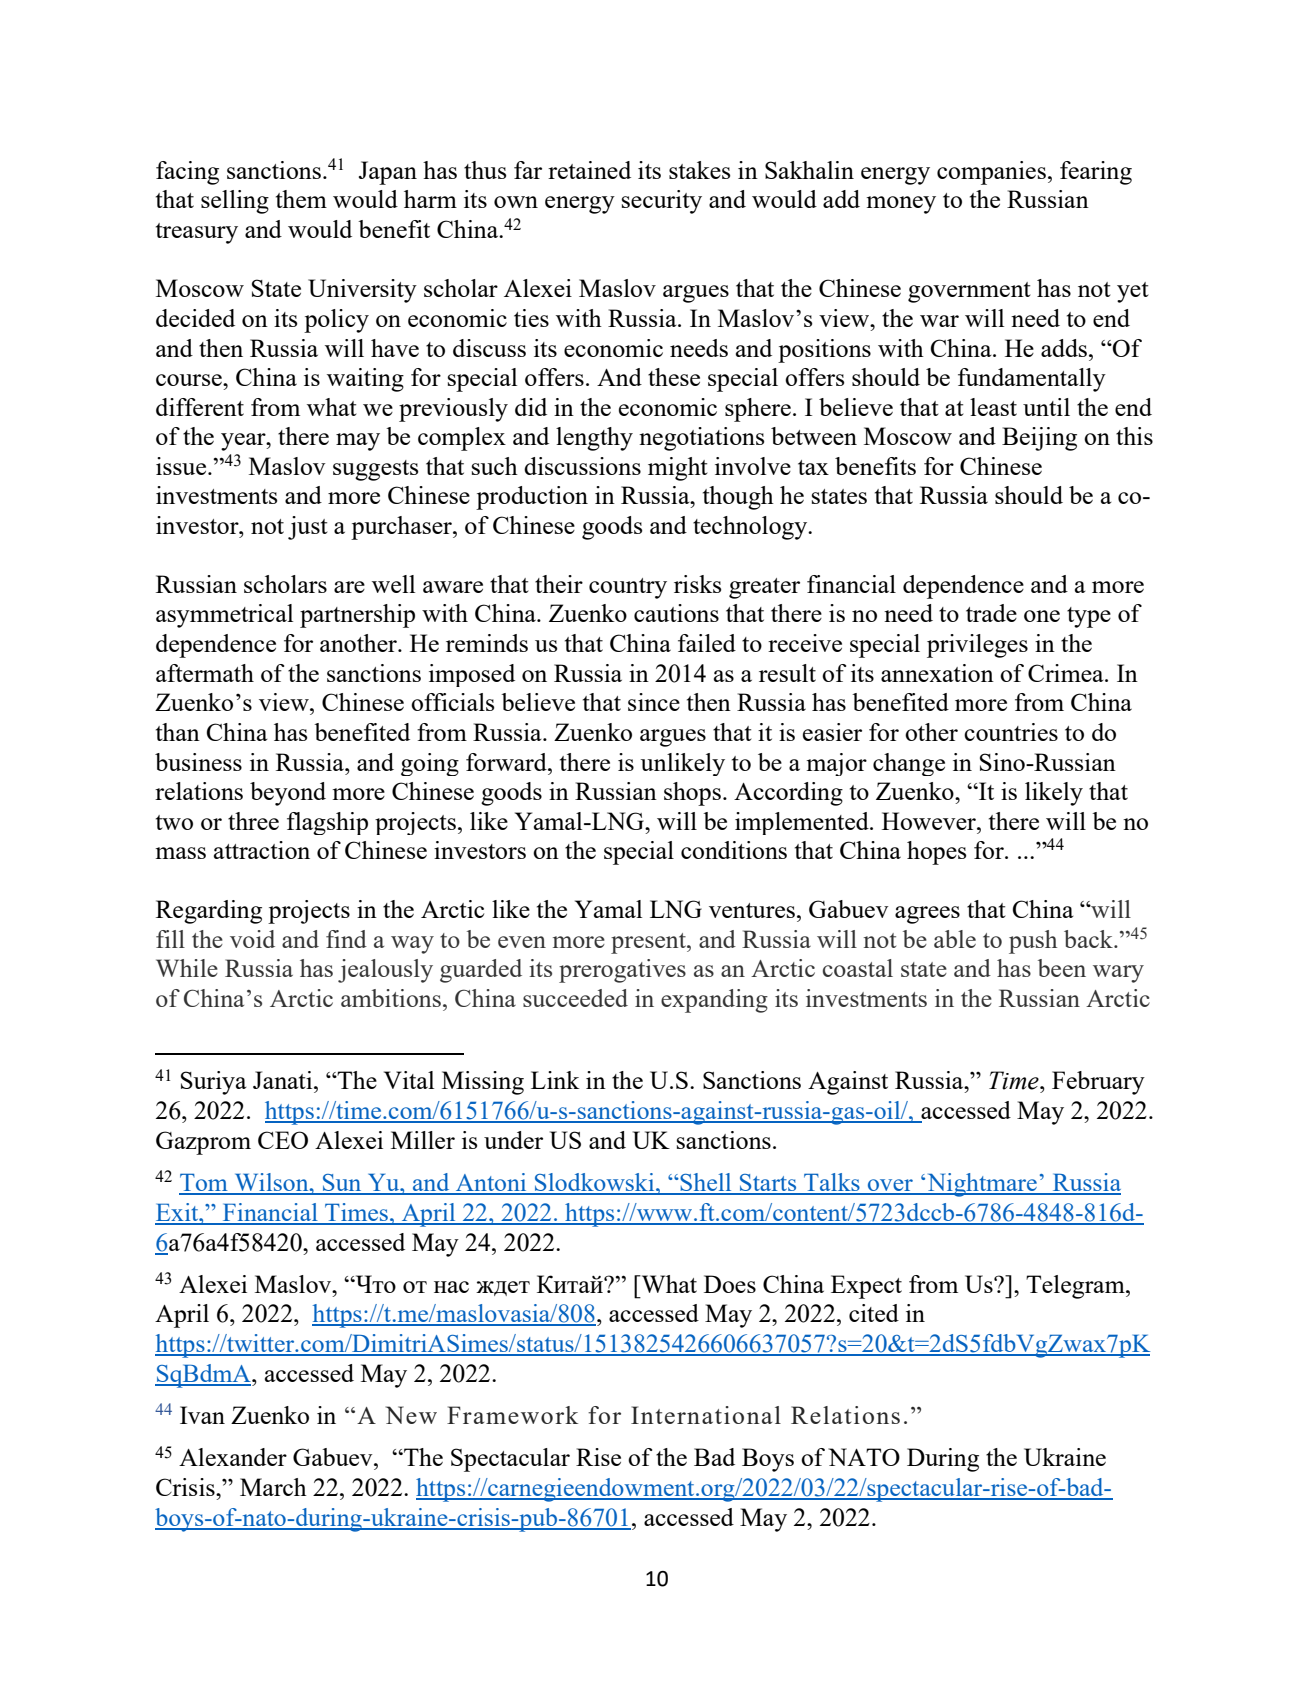 Image resolution: width=1311 pixels, height=1697 pixels. I want to click on shops, so click(692, 794).
